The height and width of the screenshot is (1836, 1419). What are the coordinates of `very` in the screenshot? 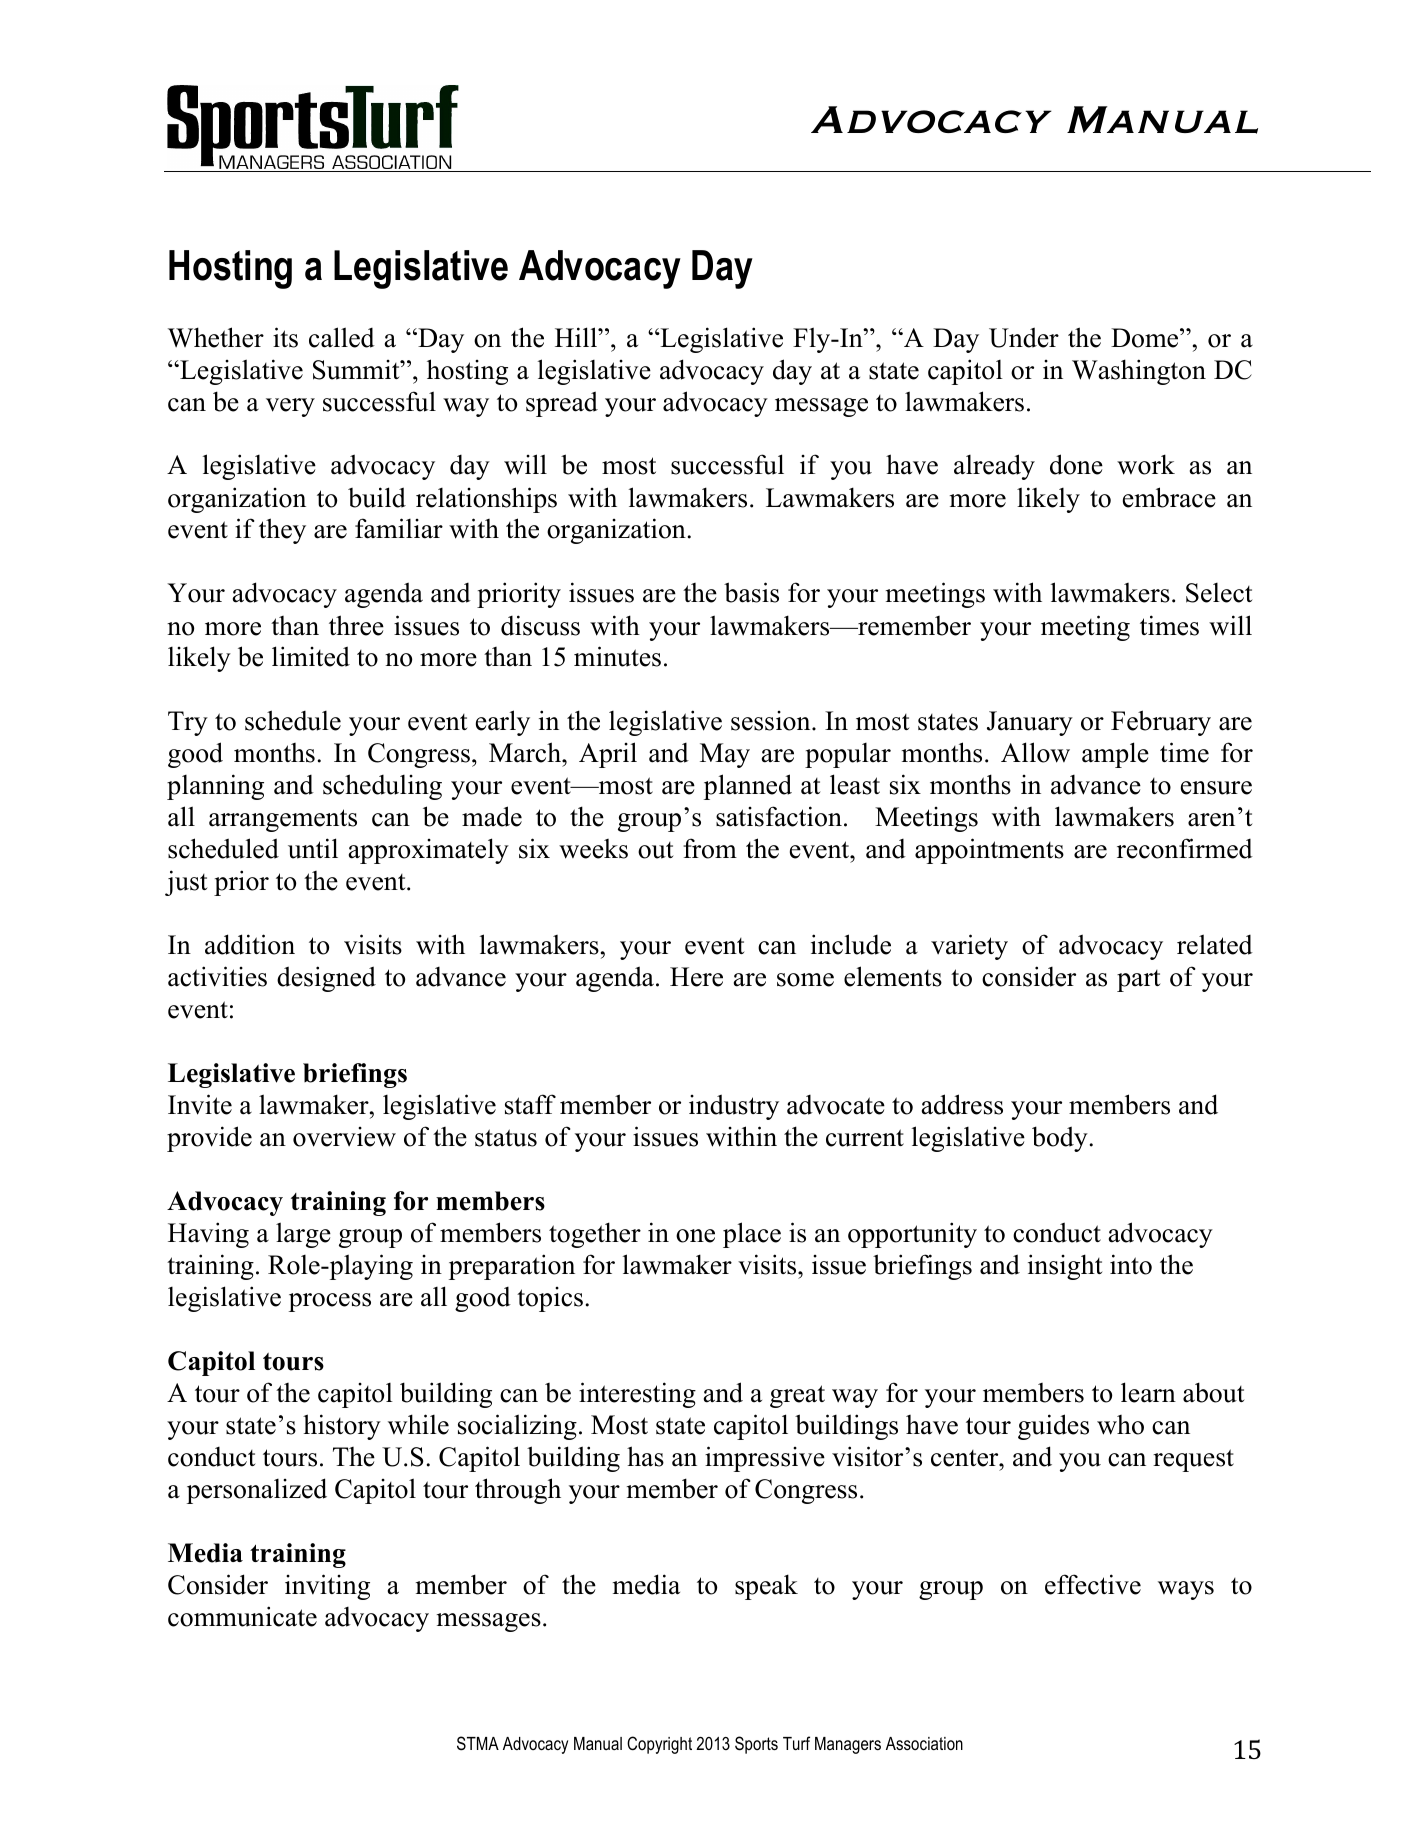 It's located at (290, 407).
